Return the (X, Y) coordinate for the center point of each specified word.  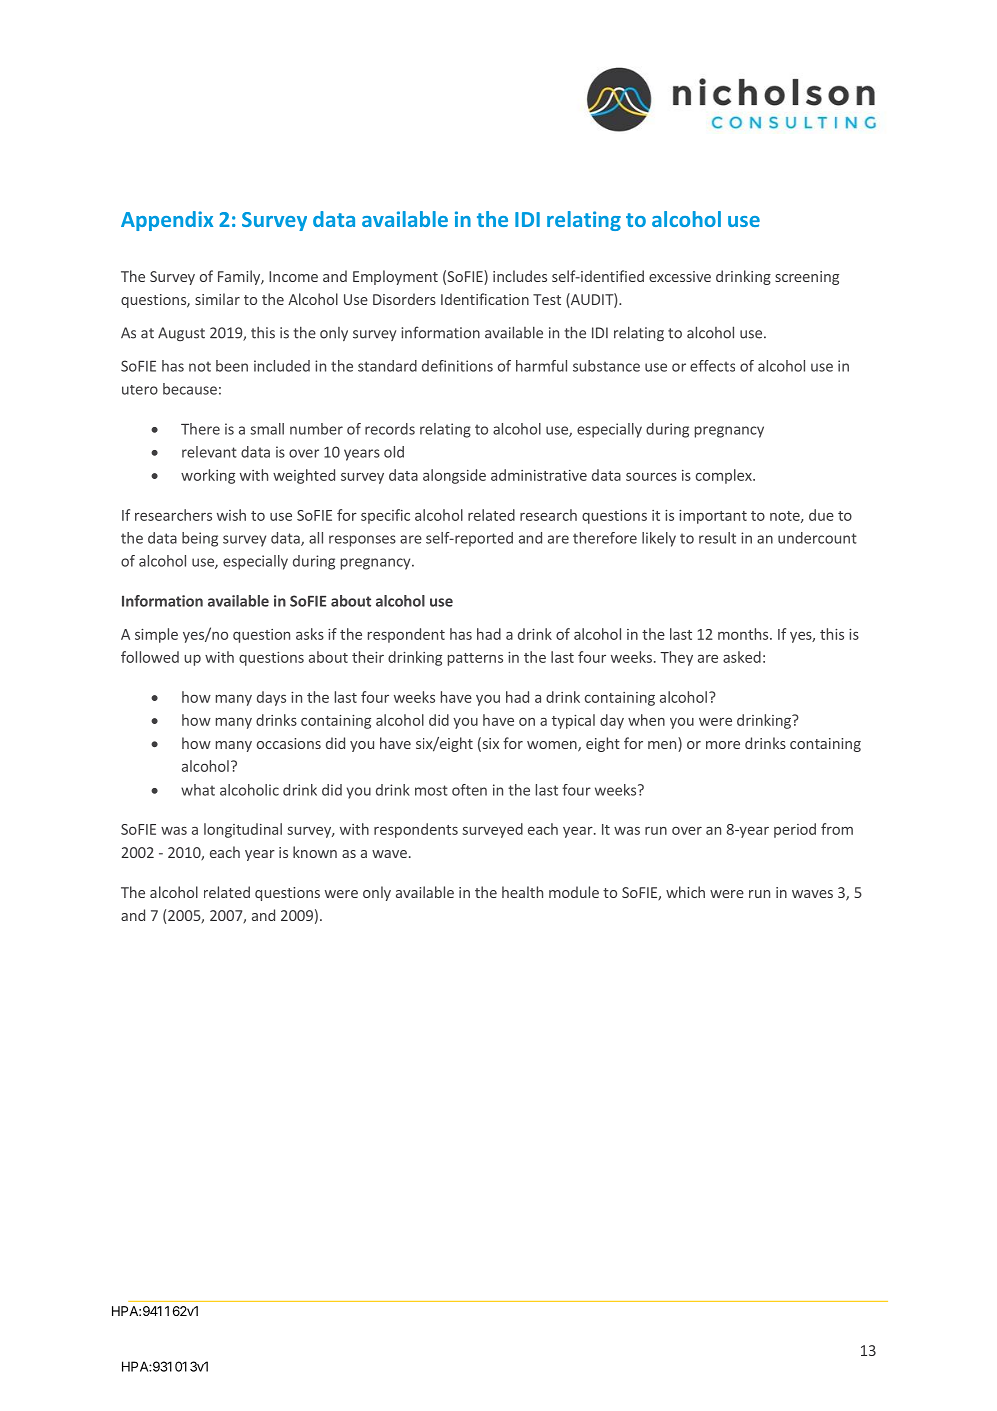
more (723, 745)
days (271, 698)
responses (362, 541)
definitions (457, 366)
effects (712, 366)
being (200, 539)
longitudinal (243, 830)
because (190, 389)
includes (520, 276)
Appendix (167, 221)
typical (573, 721)
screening (807, 278)
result (717, 538)
